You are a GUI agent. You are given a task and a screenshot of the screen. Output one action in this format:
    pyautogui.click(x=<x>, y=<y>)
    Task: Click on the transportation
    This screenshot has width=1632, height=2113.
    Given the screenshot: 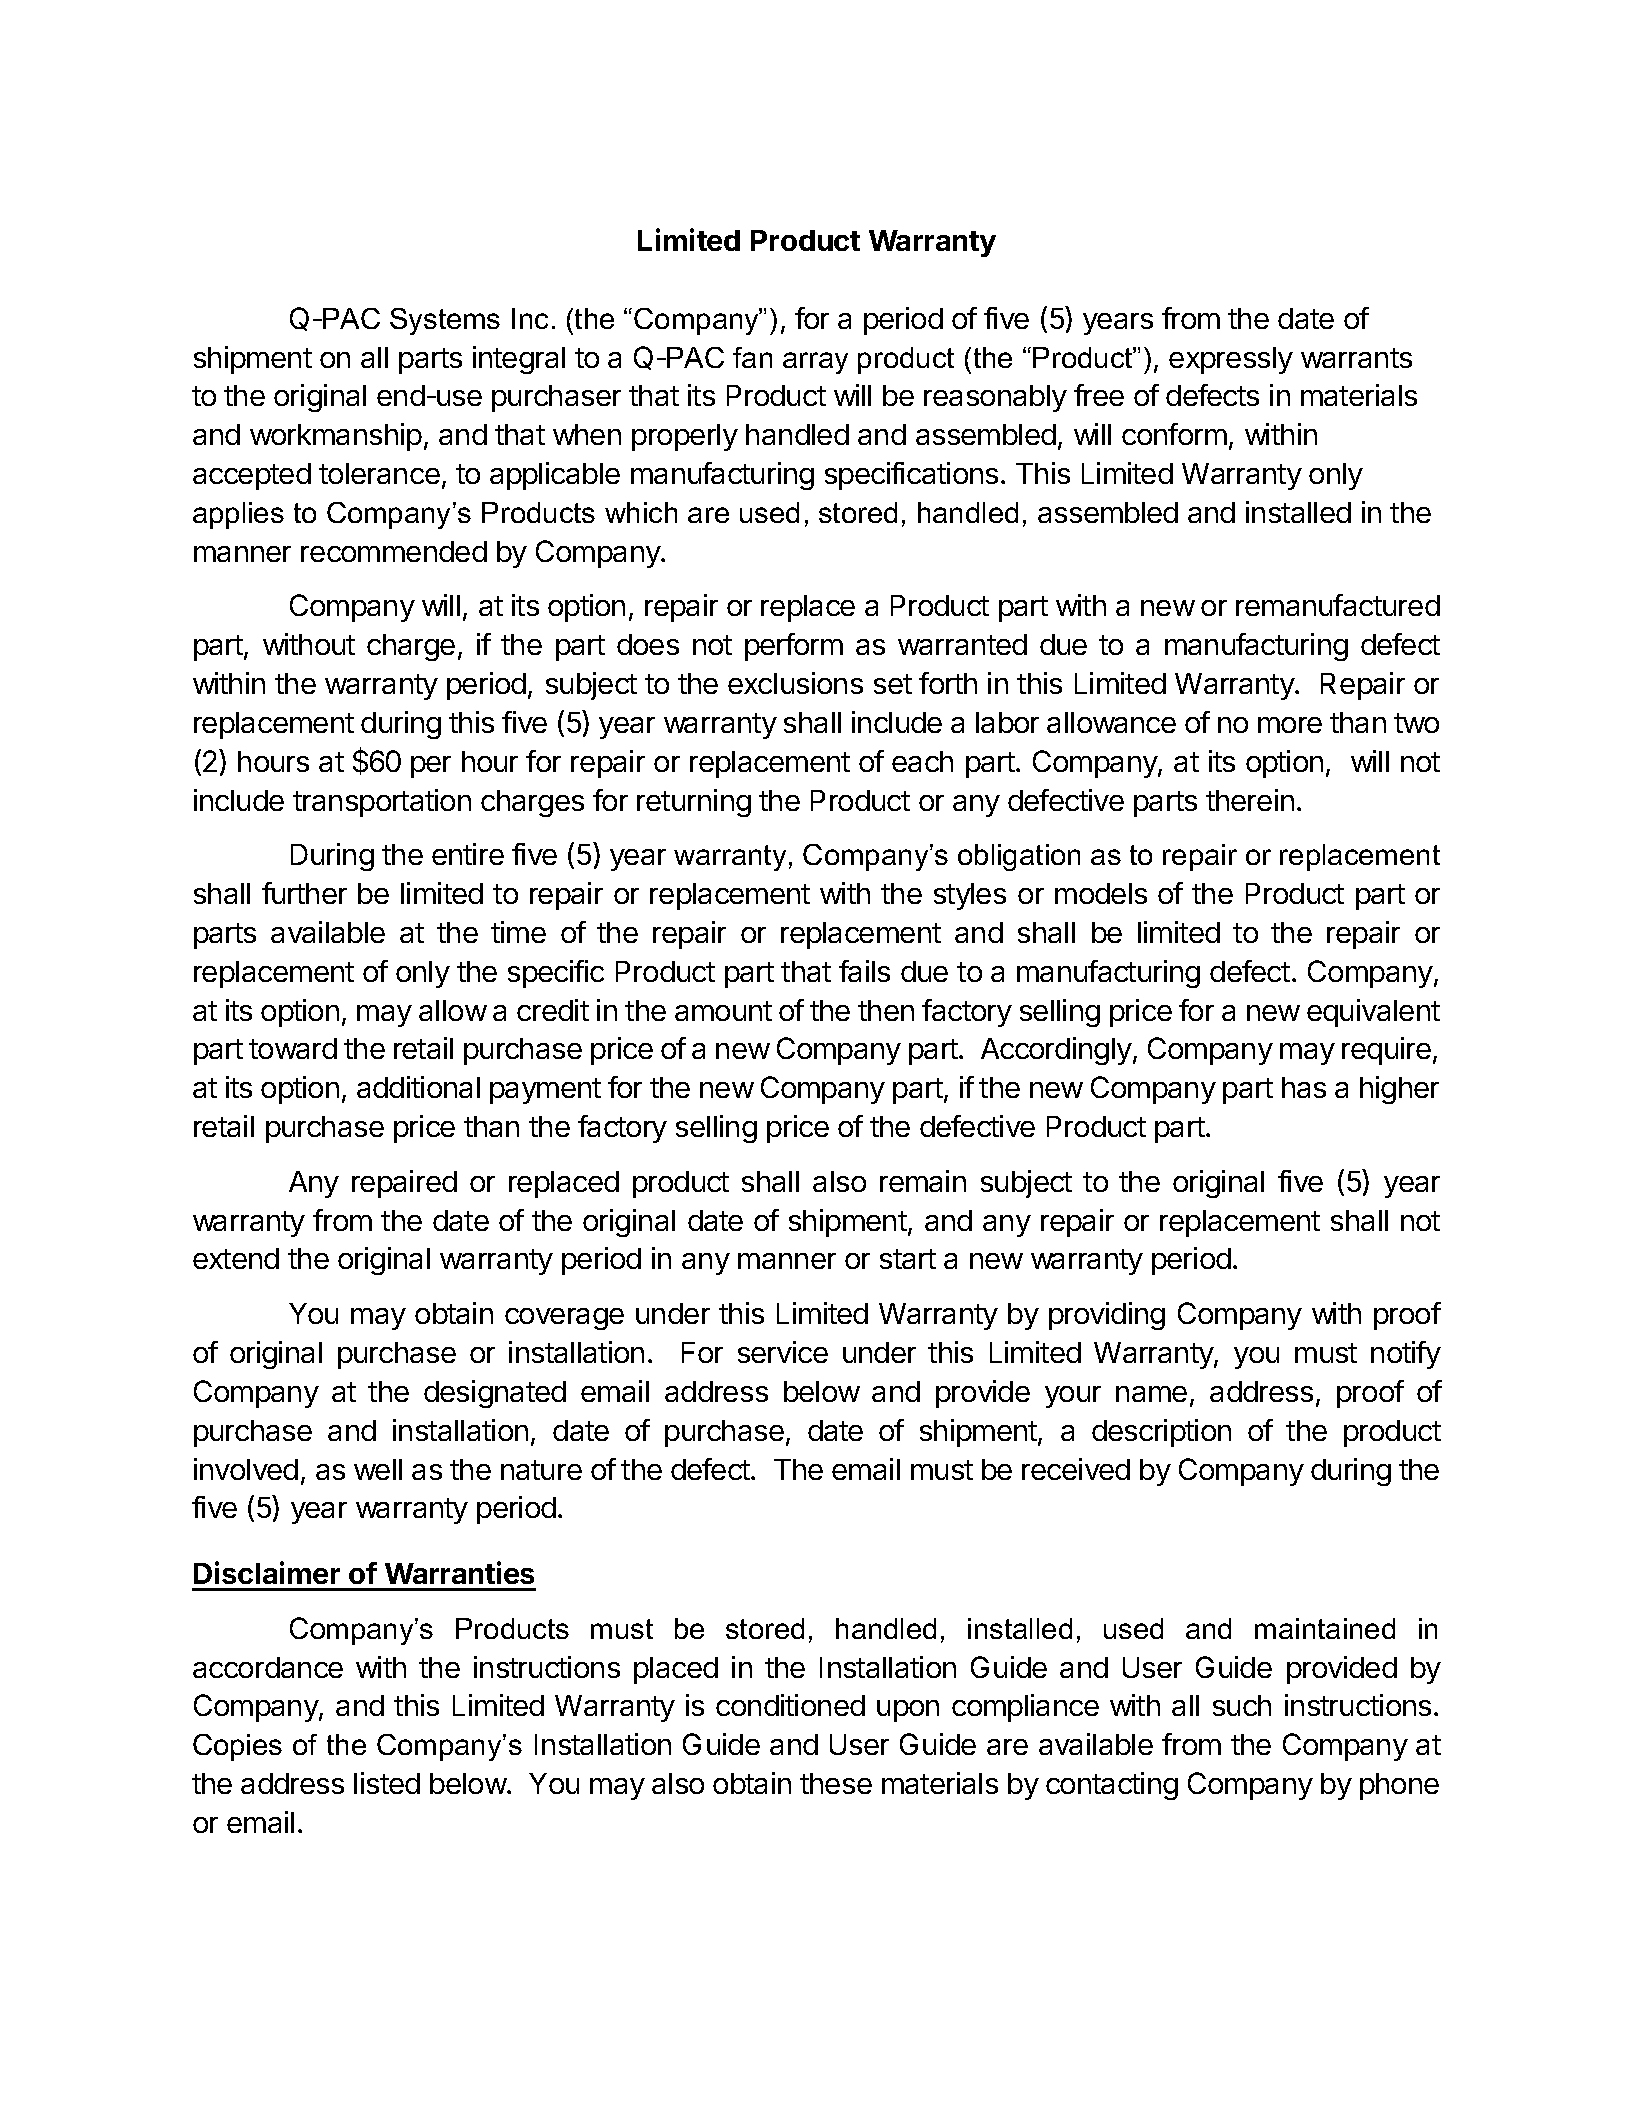 What is the action you would take?
    pyautogui.click(x=382, y=803)
